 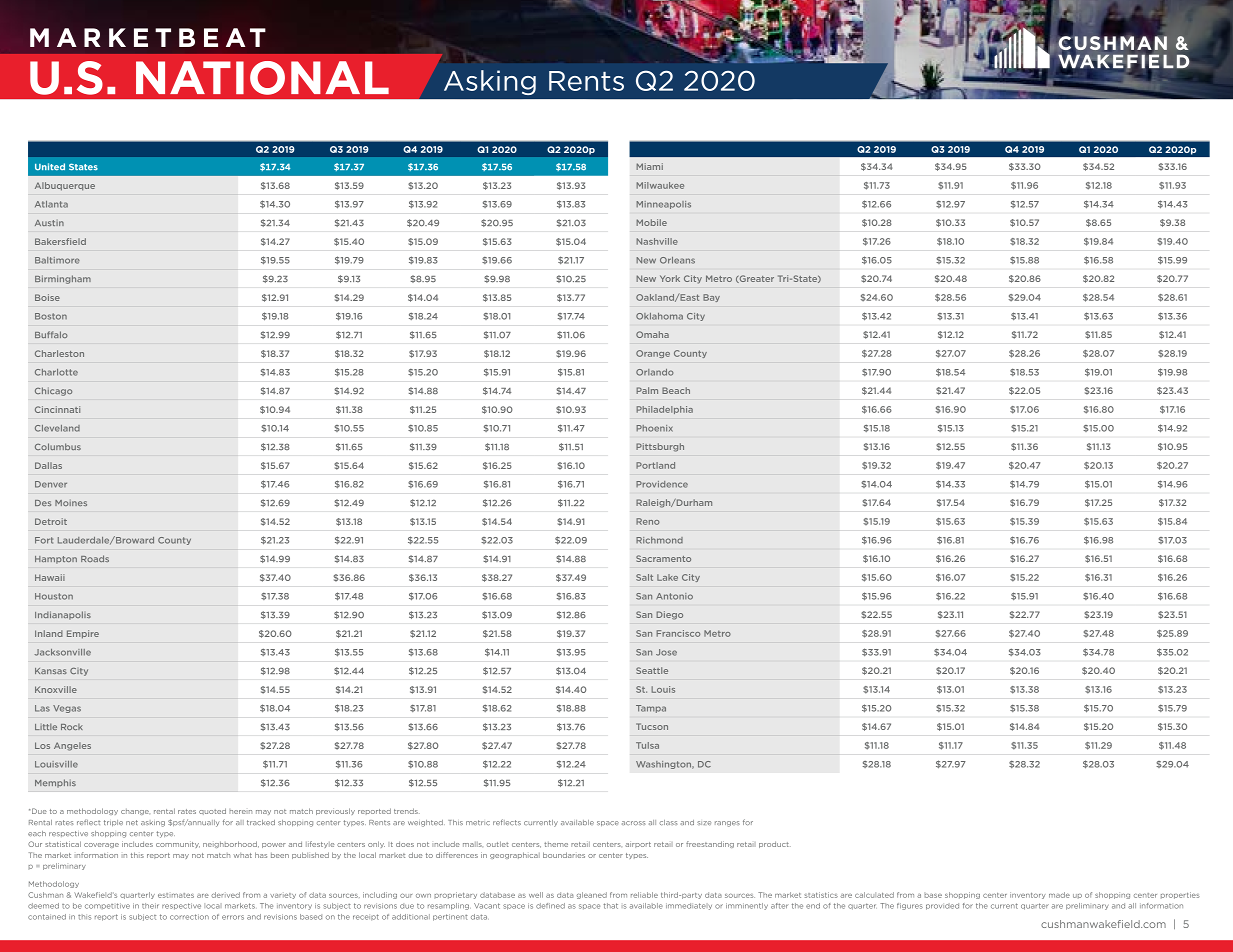 I want to click on NATIONAL, so click(x=262, y=78).
